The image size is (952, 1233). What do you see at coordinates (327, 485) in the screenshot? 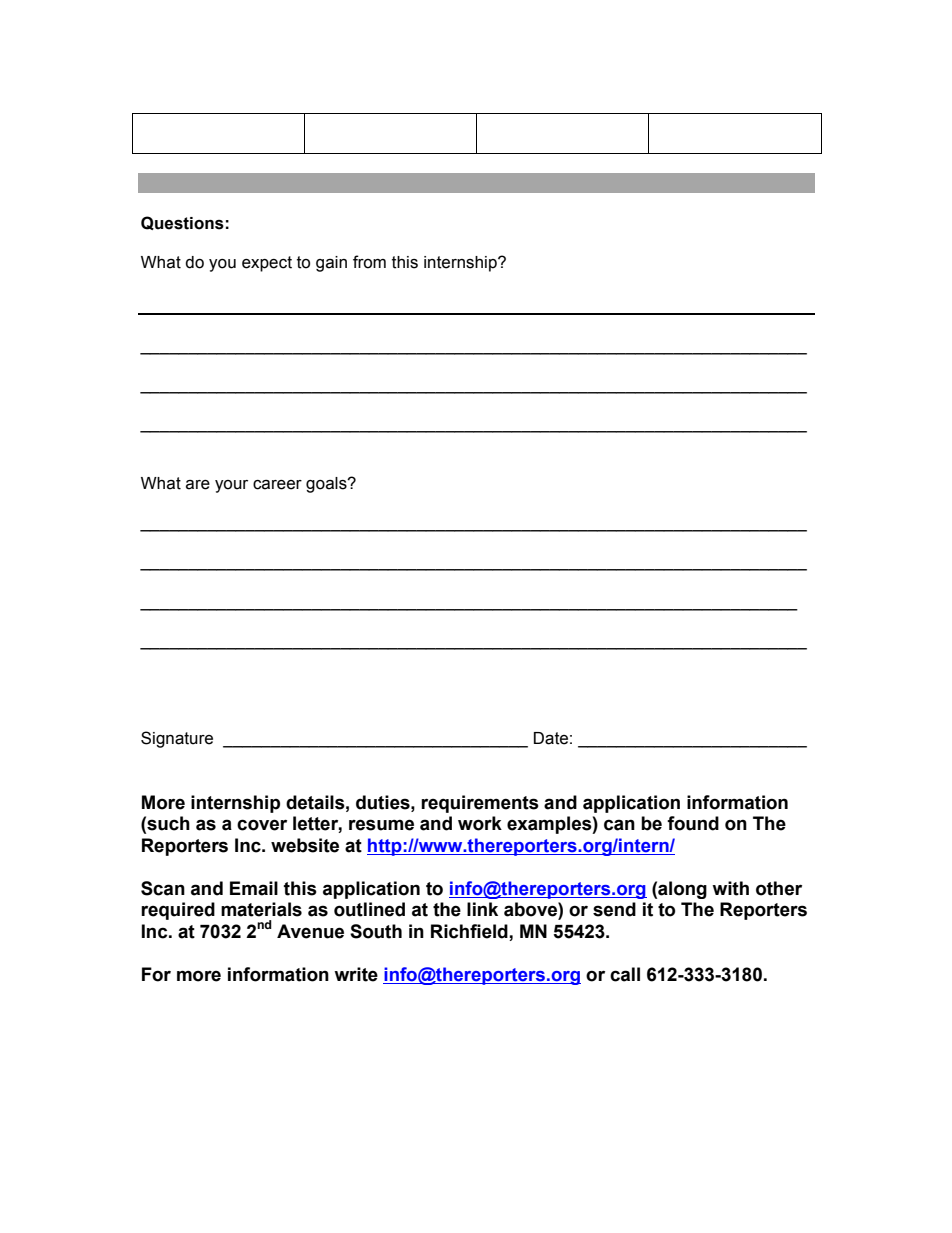
I see `goals` at bounding box center [327, 485].
